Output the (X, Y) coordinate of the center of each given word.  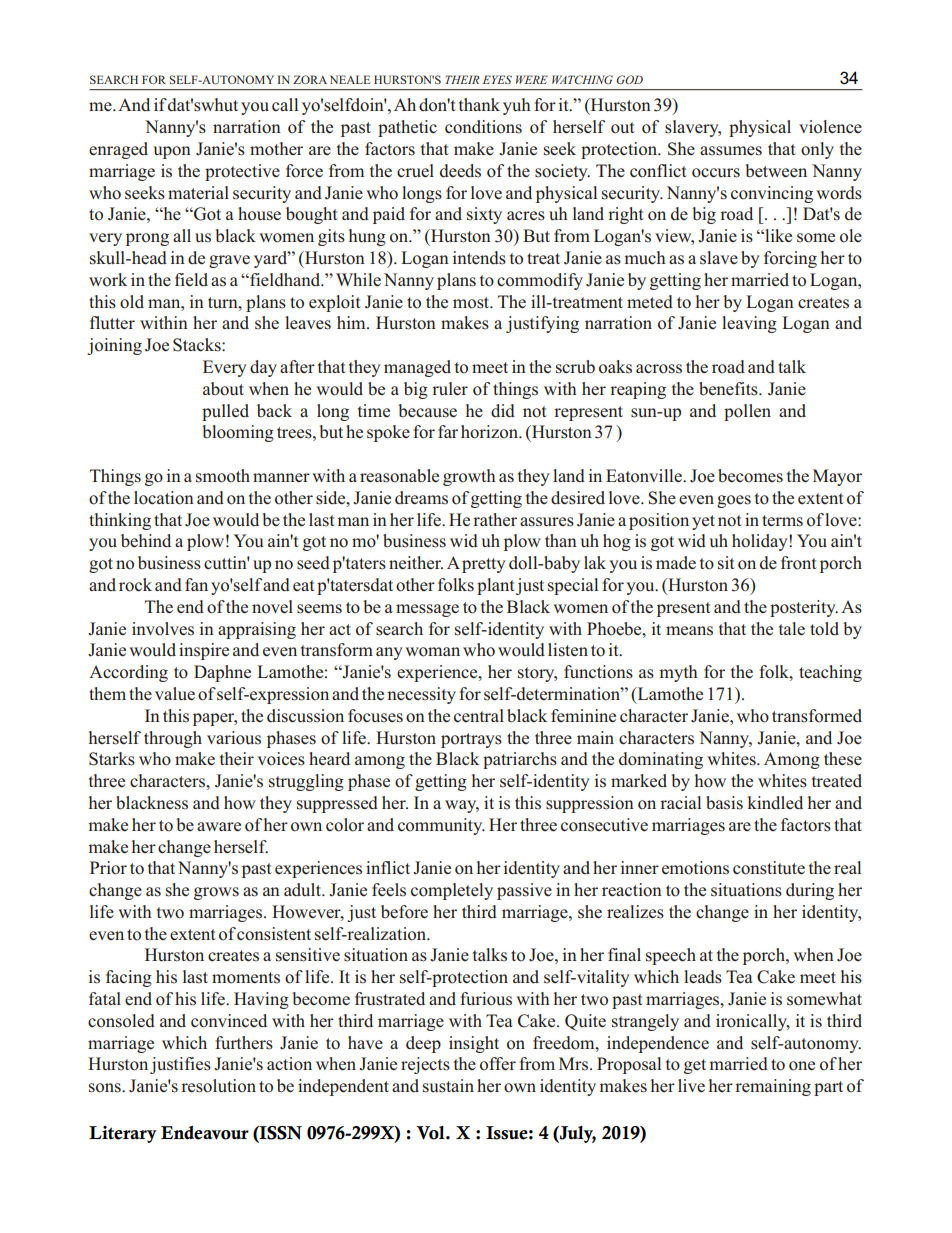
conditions (483, 127)
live (691, 1086)
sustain (448, 1086)
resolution (218, 1086)
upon (172, 152)
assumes (731, 151)
